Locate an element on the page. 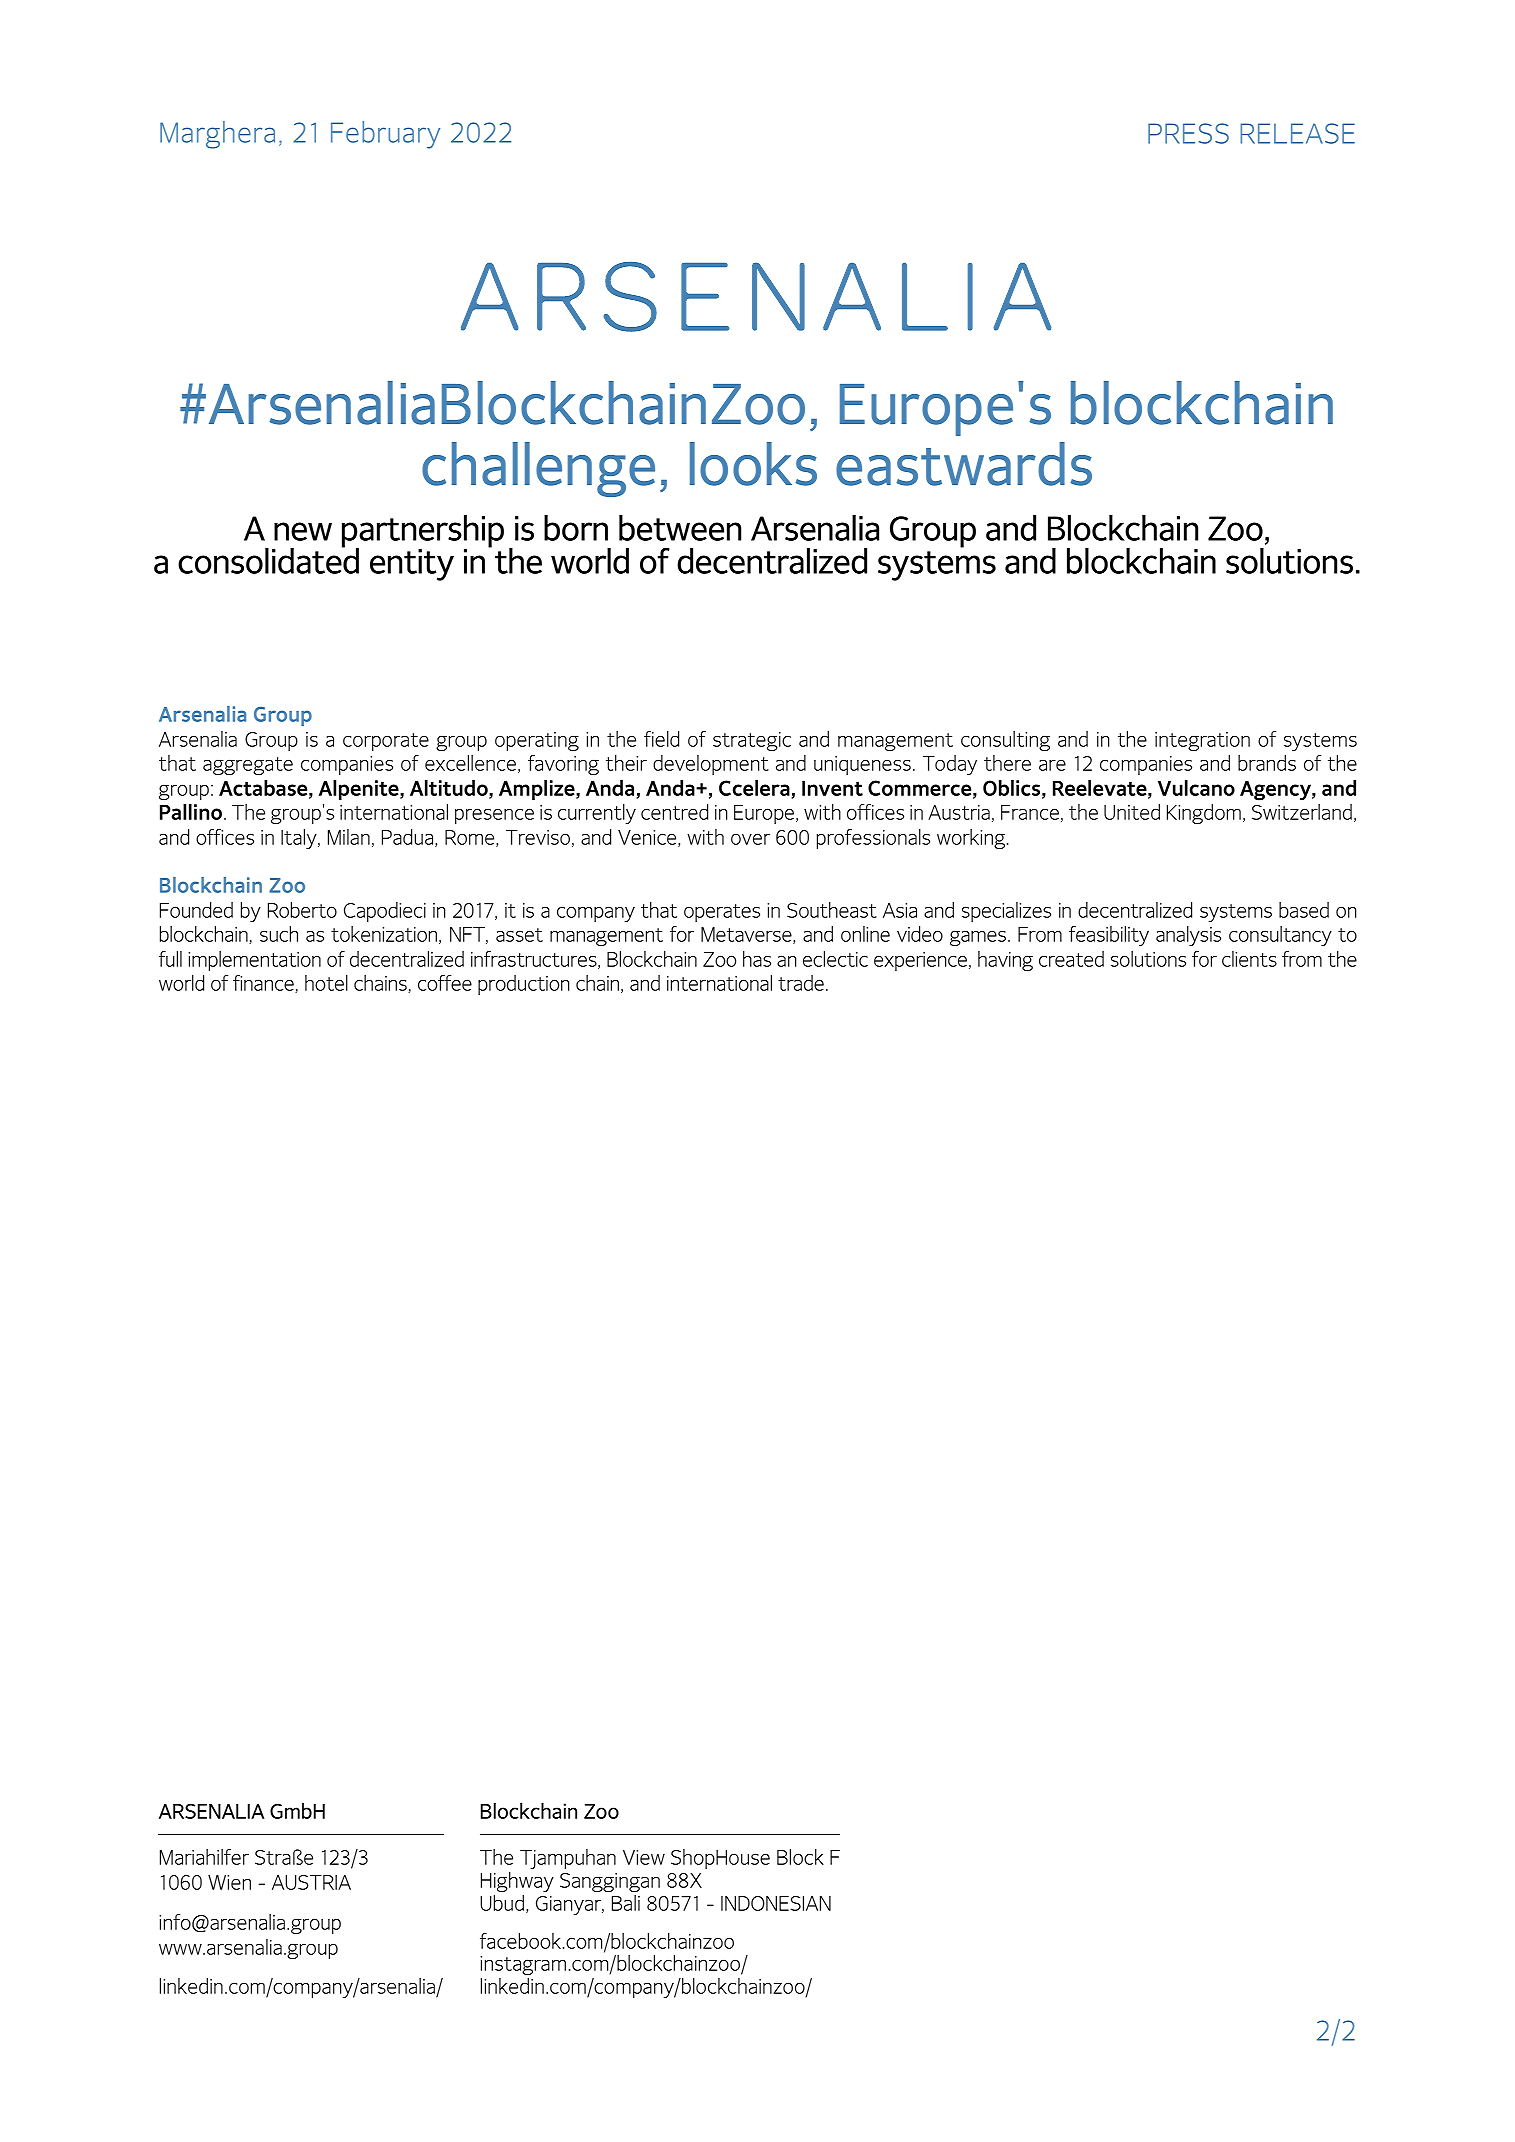 This page has width=1515, height=2142. trade is located at coordinates (801, 983).
